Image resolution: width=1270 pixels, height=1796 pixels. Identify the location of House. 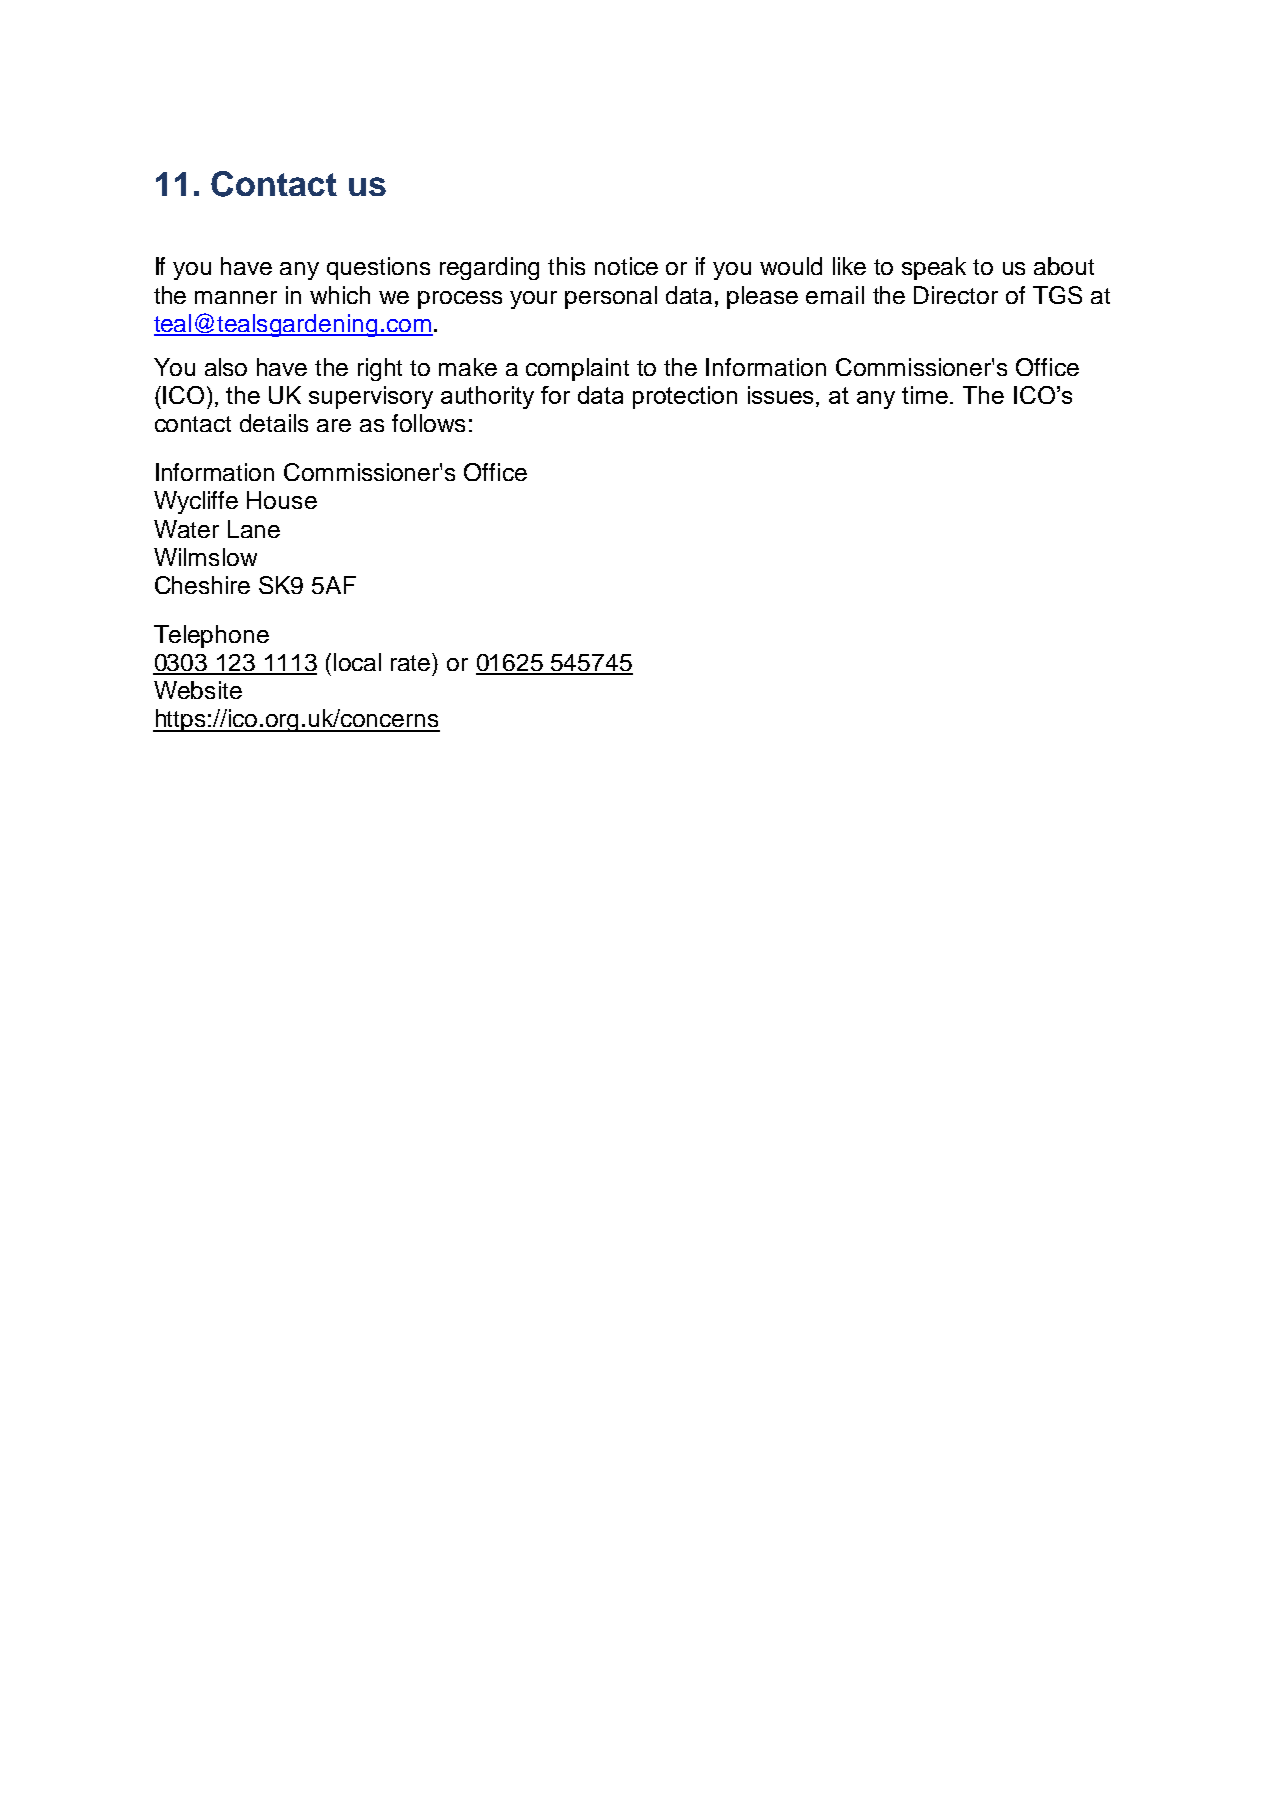
(282, 500).
